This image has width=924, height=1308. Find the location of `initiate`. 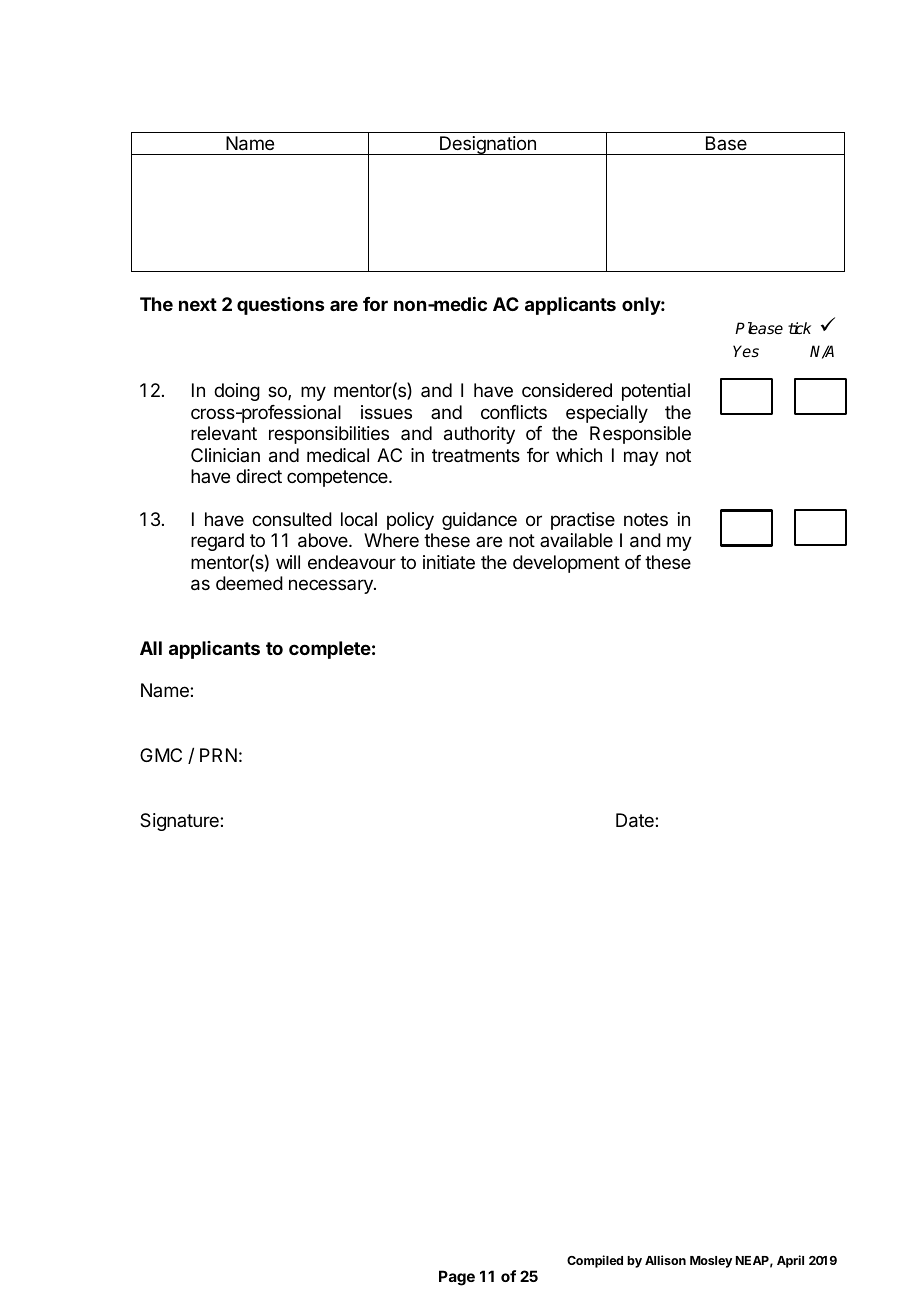

initiate is located at coordinates (449, 562).
